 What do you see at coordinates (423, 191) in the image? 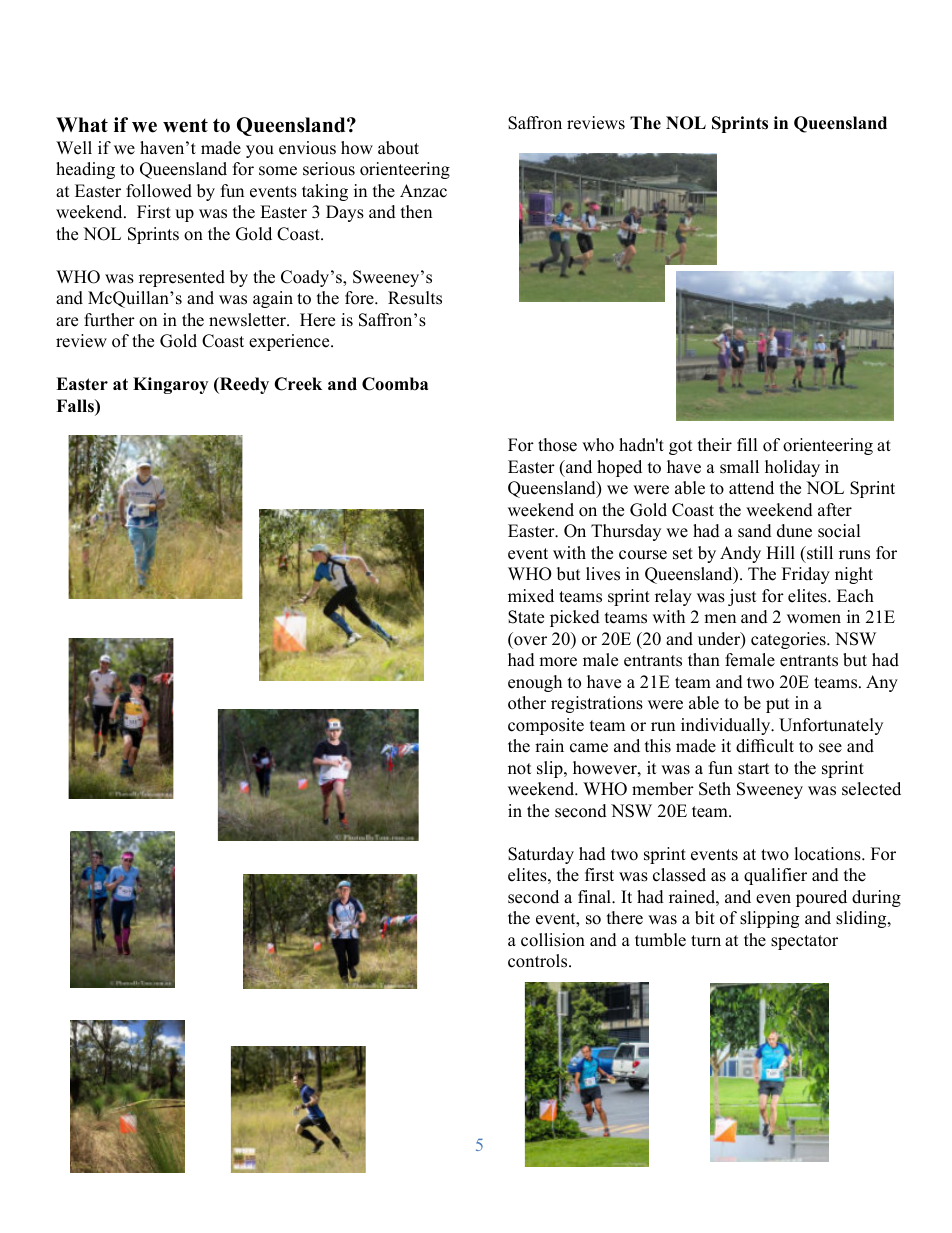
I see `Anzac` at bounding box center [423, 191].
